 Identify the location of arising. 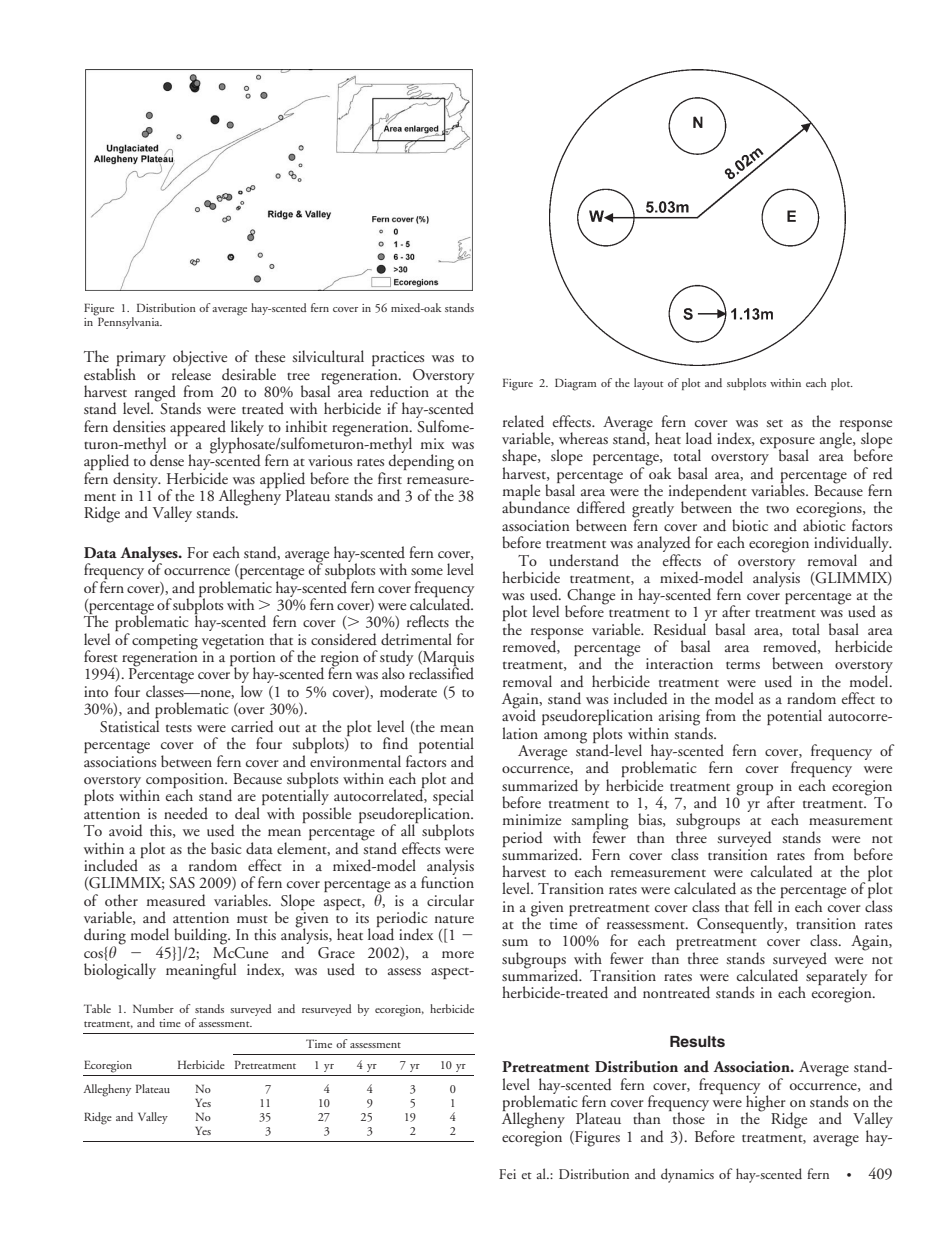
(679, 718).
